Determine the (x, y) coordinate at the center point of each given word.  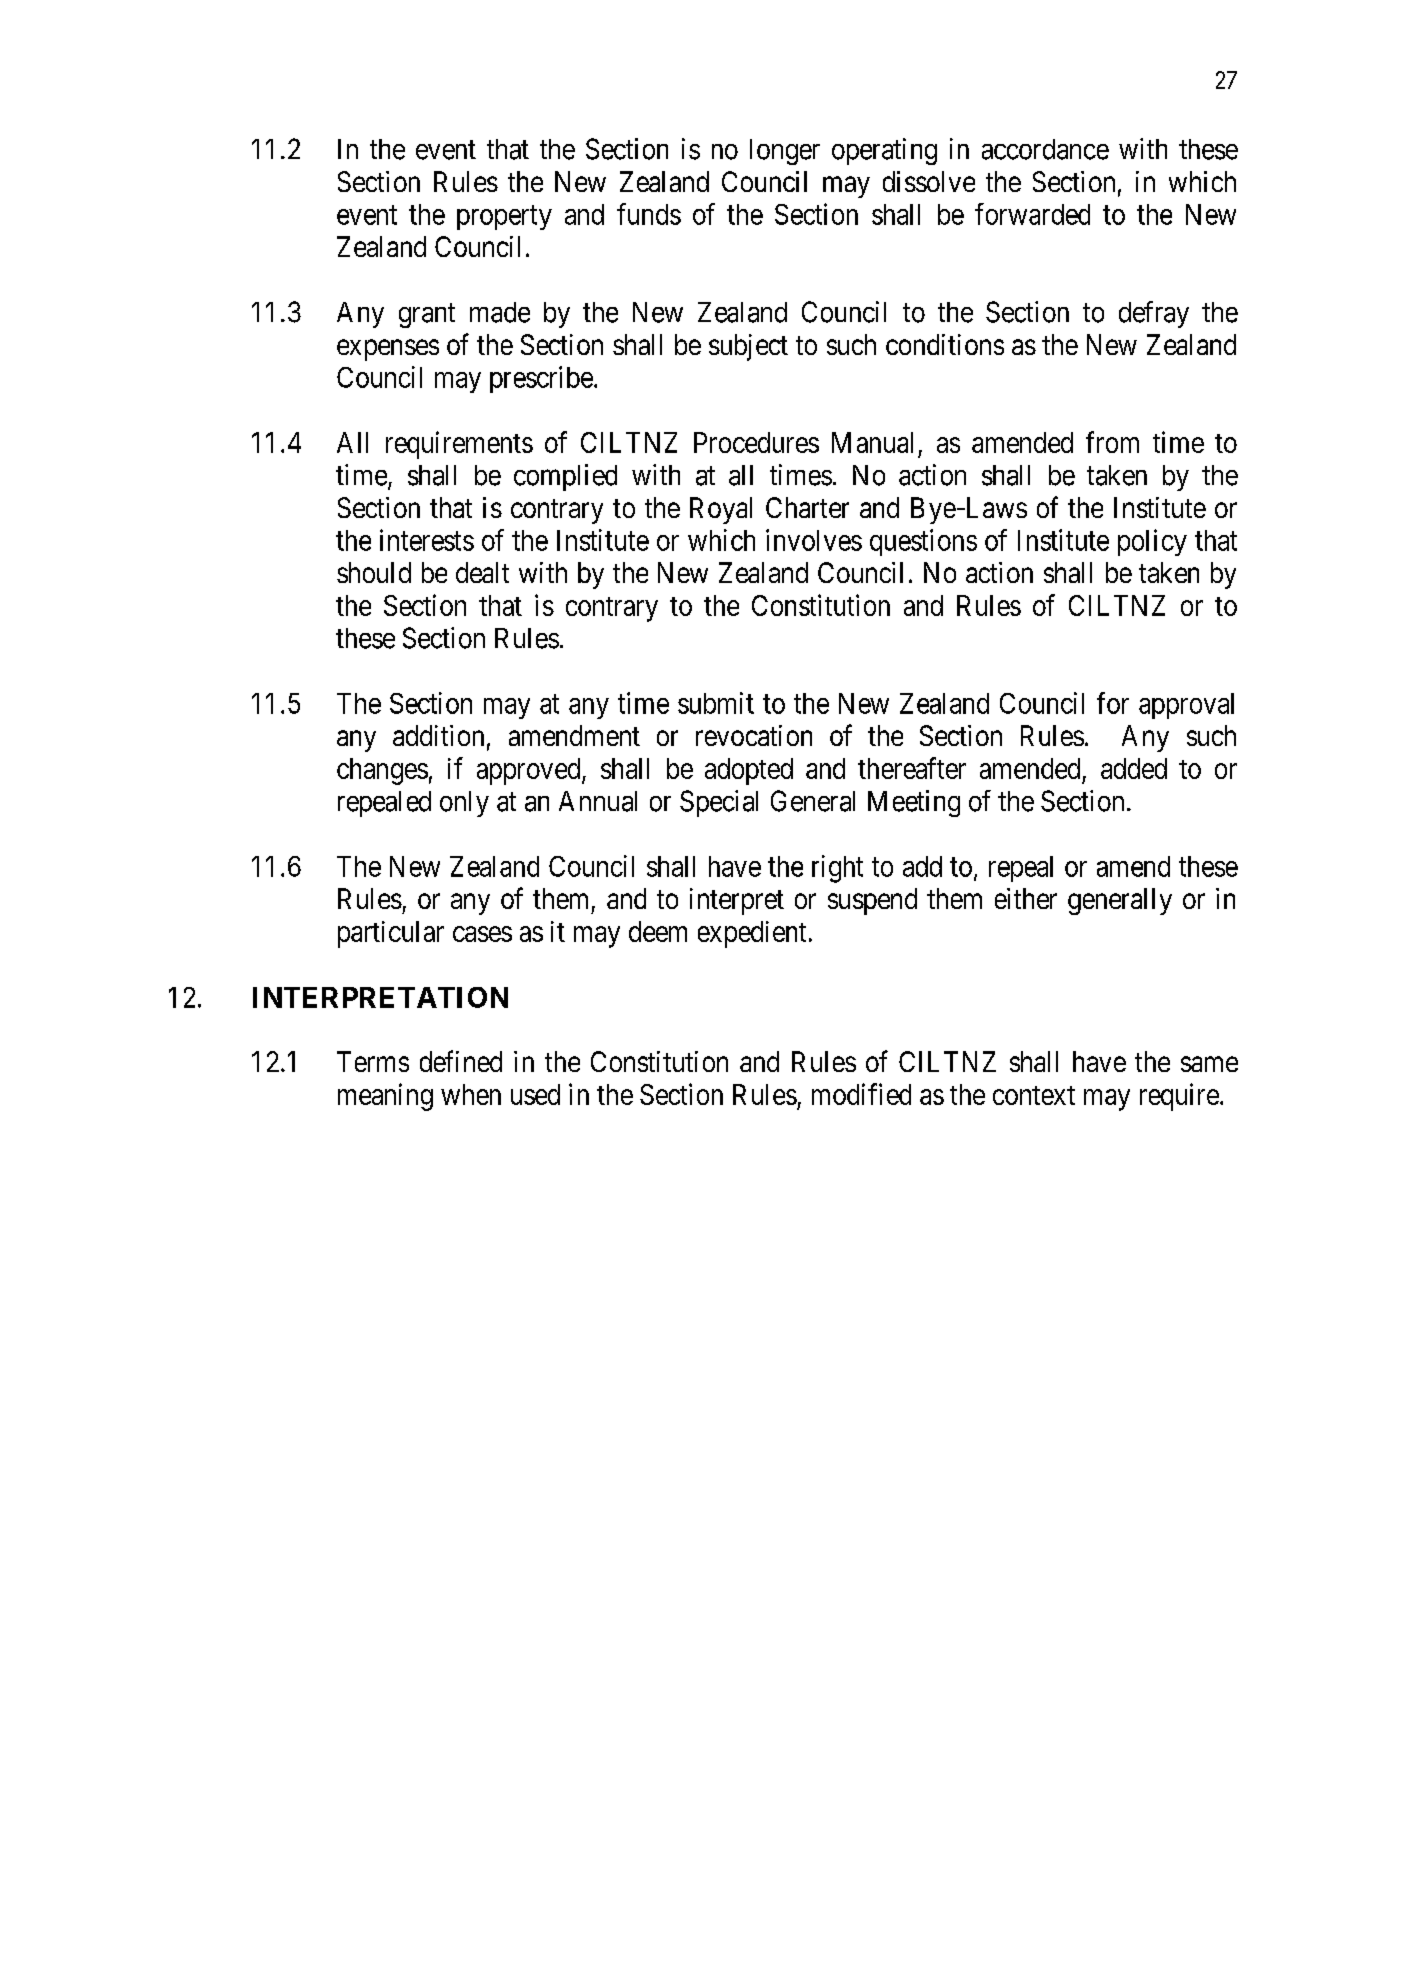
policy (1152, 542)
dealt (482, 572)
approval (1186, 706)
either (1026, 898)
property (504, 218)
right (837, 869)
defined (461, 1061)
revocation (754, 735)
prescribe (541, 379)
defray (1154, 314)
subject (748, 347)
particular (391, 934)
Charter (807, 507)
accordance (1045, 149)
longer (785, 152)
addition (438, 735)
